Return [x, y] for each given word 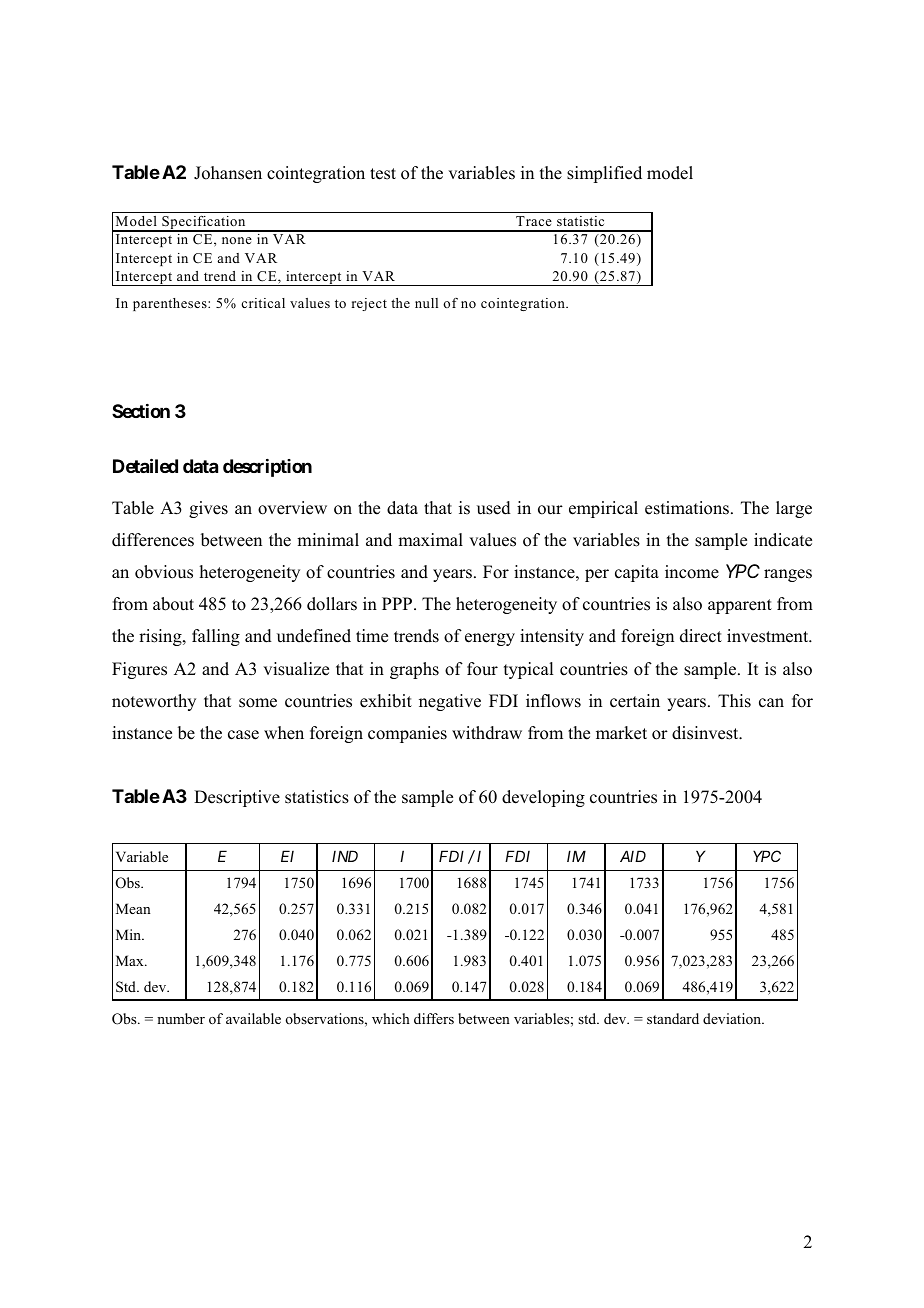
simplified [604, 174]
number [181, 1018]
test [383, 174]
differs [434, 1018]
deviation [733, 1018]
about [173, 604]
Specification [204, 223]
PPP [398, 603]
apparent [740, 606]
